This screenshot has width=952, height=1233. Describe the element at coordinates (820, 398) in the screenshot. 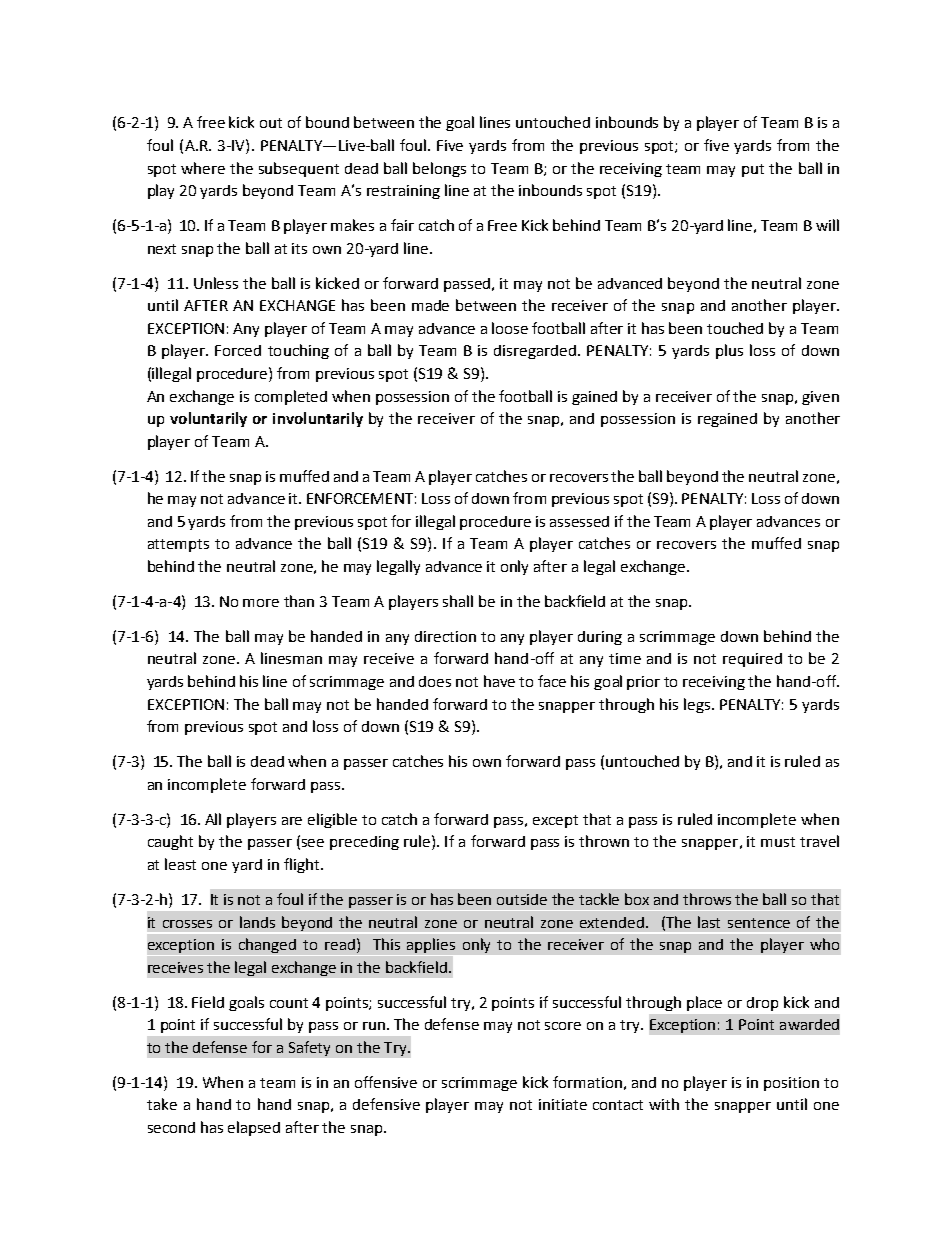

I see `given` at that location.
